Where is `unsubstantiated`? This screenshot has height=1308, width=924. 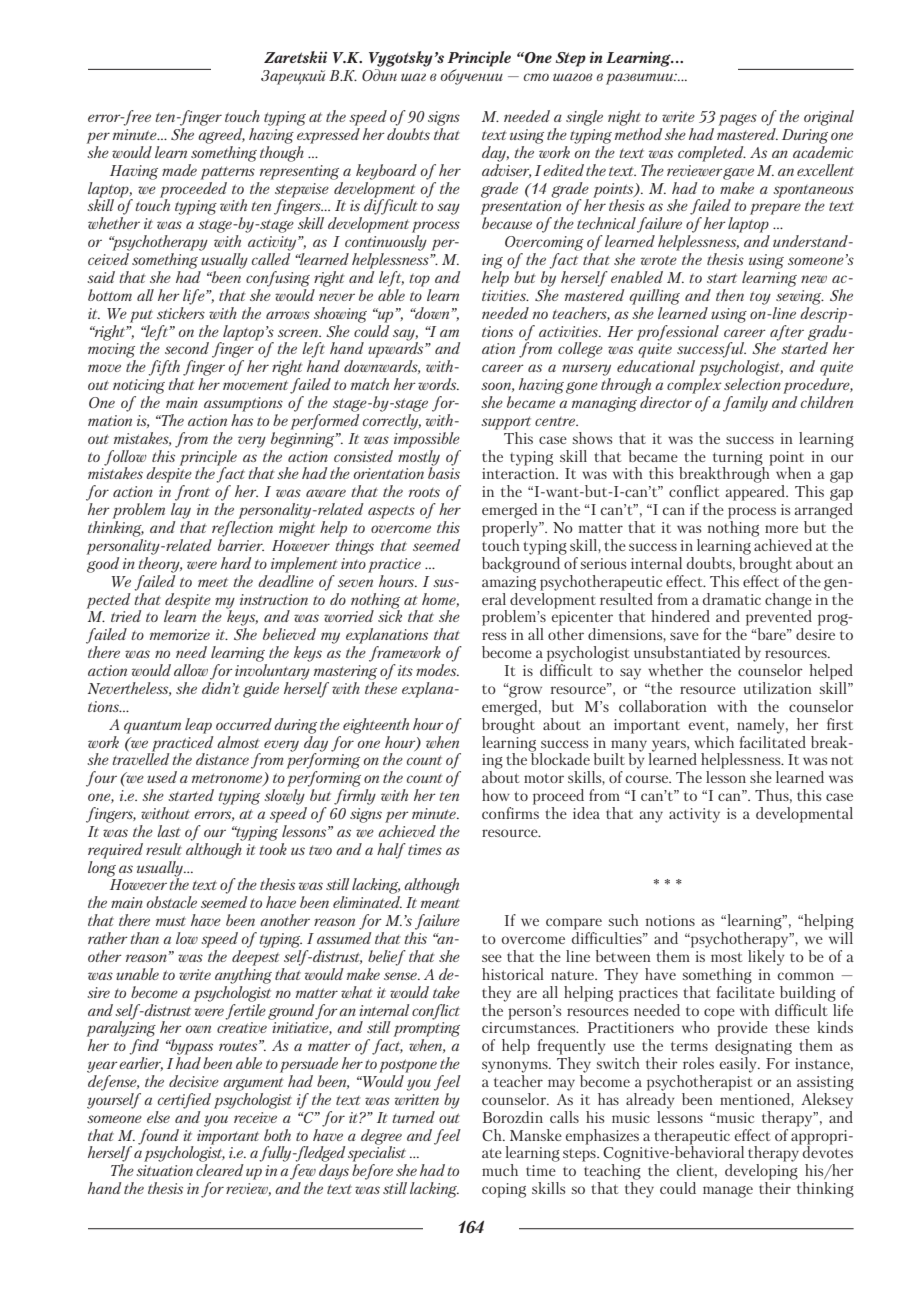 unsubstantiated is located at coordinates (687, 652).
